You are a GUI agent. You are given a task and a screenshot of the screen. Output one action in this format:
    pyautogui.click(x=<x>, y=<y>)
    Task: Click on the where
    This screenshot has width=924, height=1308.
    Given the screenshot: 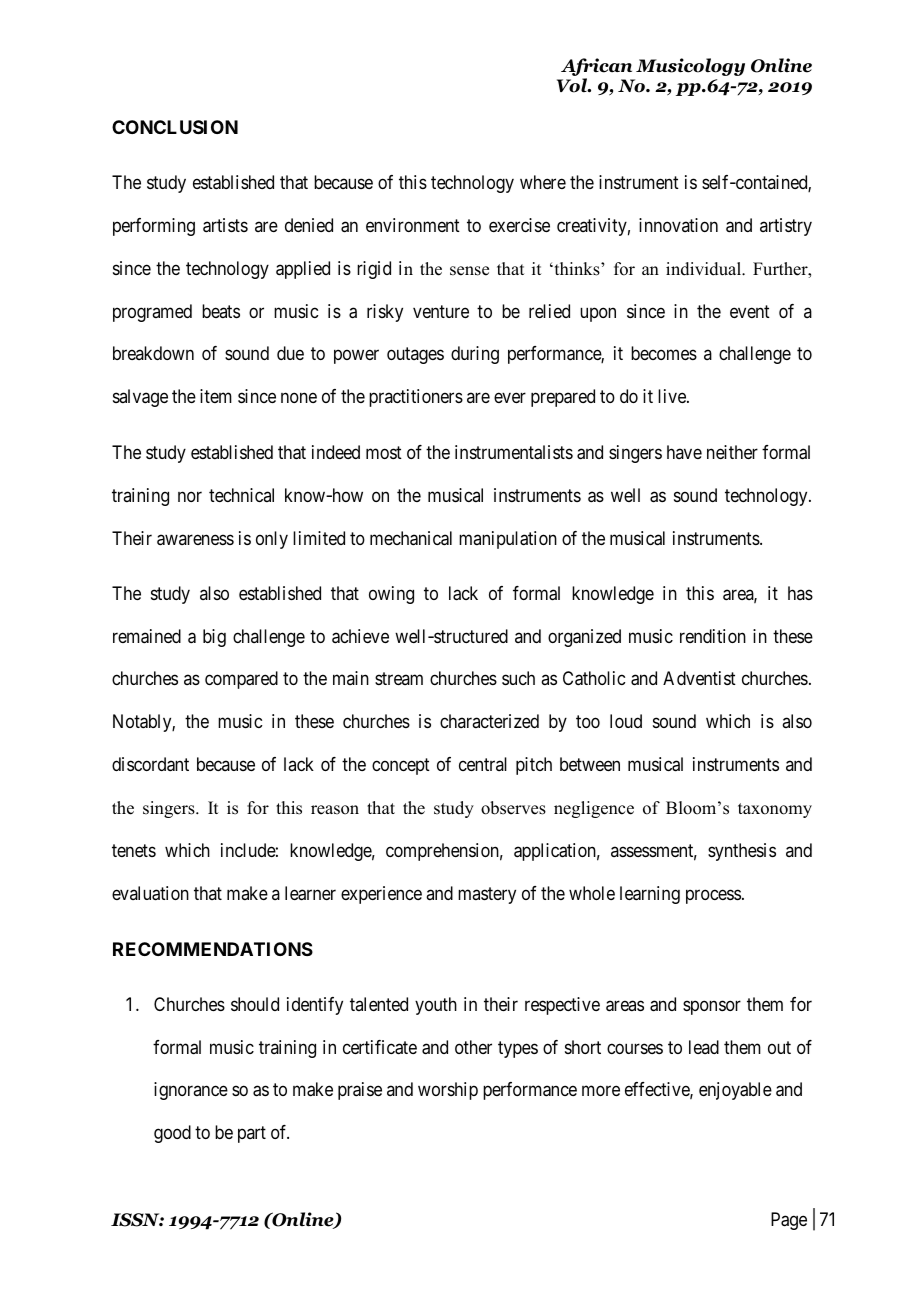 What is the action you would take?
    pyautogui.click(x=543, y=182)
